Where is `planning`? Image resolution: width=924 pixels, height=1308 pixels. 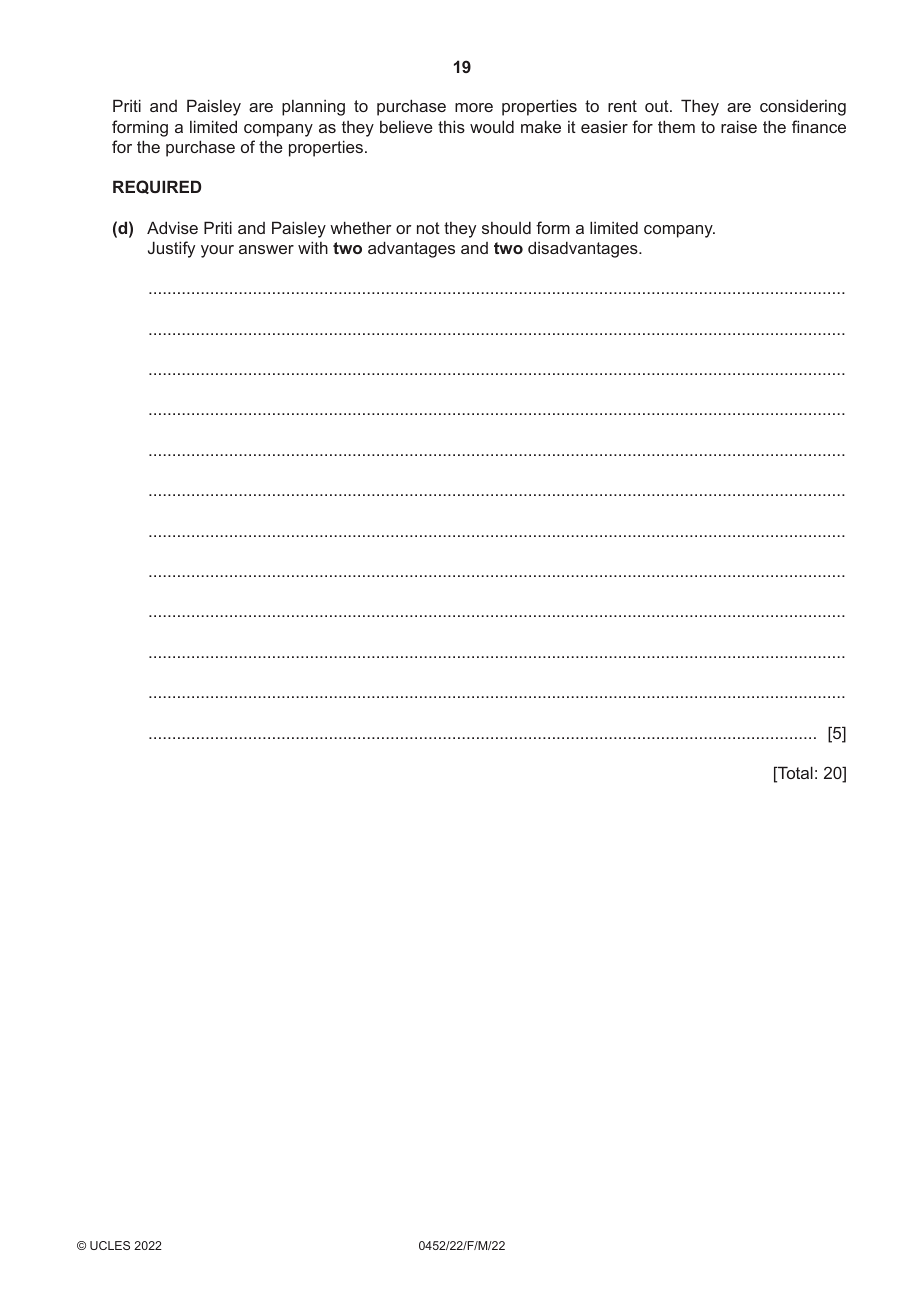
planning is located at coordinates (313, 108).
